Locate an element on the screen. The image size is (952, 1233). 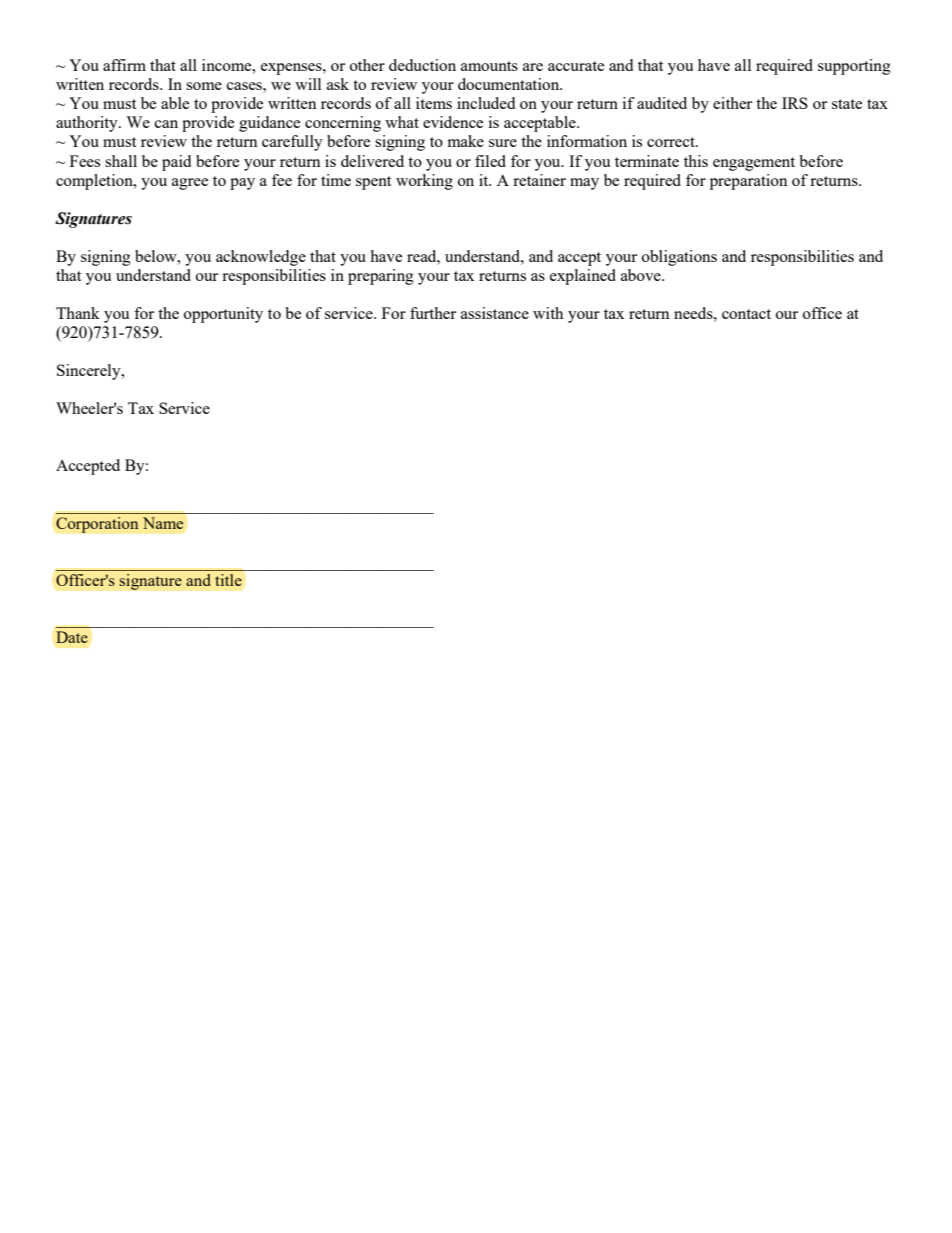
some is located at coordinates (204, 86).
